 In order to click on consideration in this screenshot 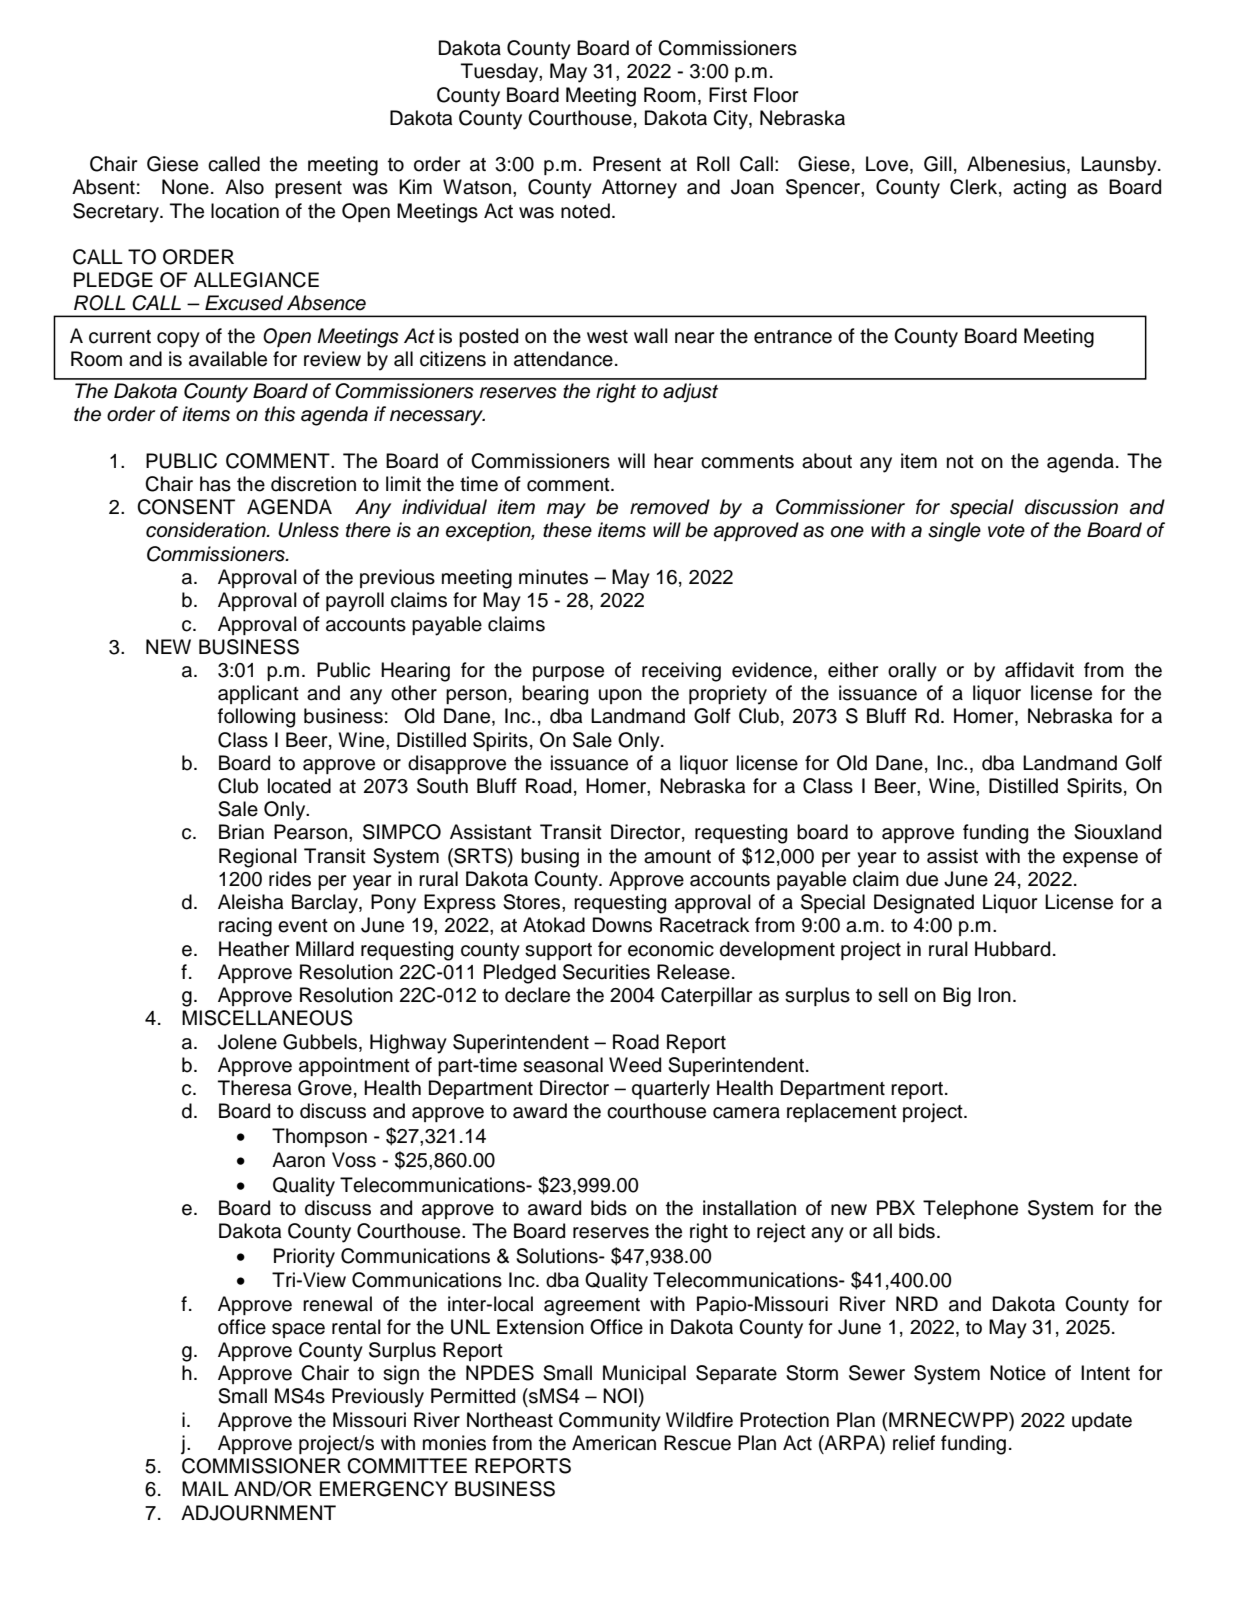, I will do `click(207, 530)`.
